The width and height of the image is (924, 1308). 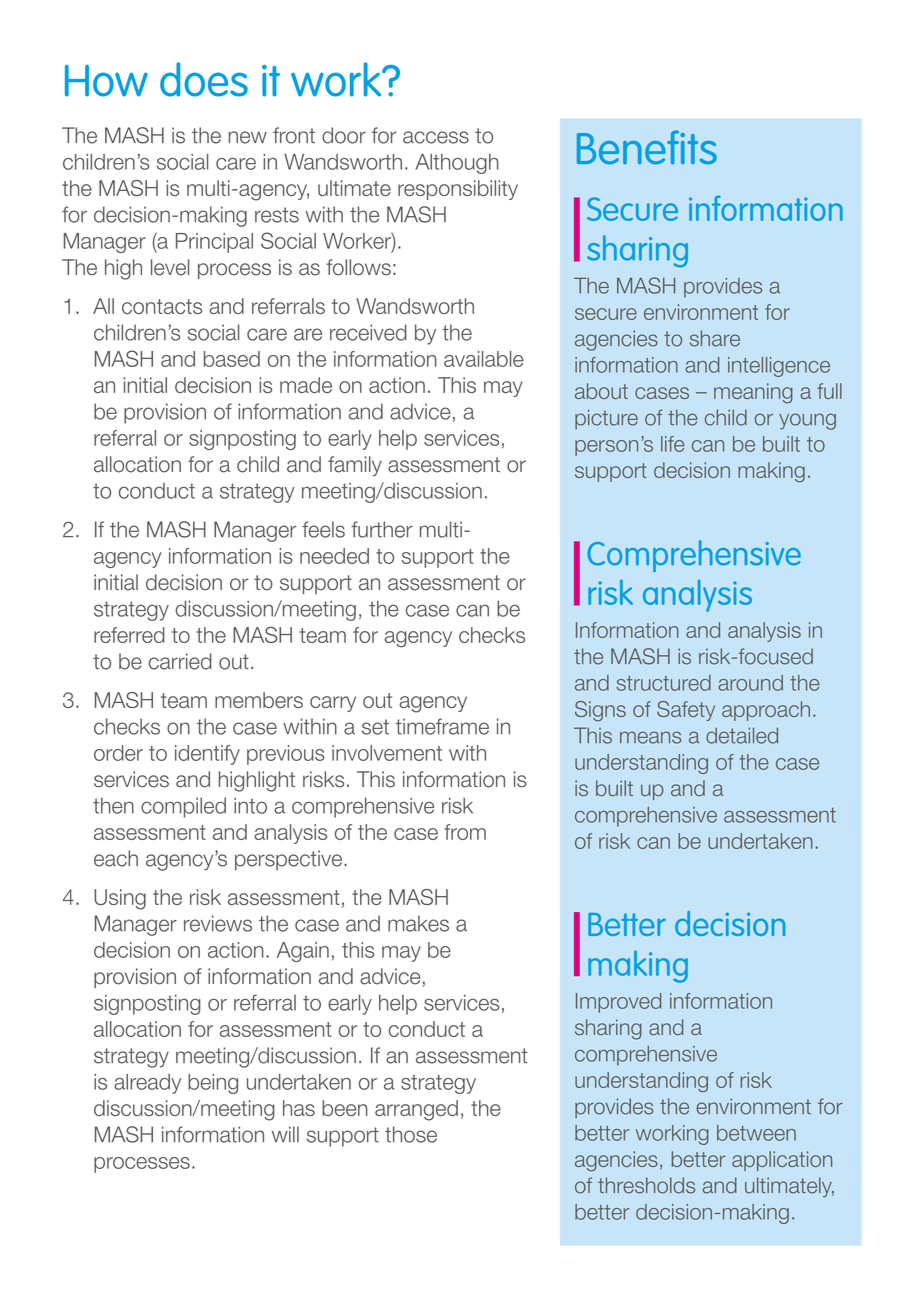 What do you see at coordinates (204, 79) in the image?
I see `does` at bounding box center [204, 79].
